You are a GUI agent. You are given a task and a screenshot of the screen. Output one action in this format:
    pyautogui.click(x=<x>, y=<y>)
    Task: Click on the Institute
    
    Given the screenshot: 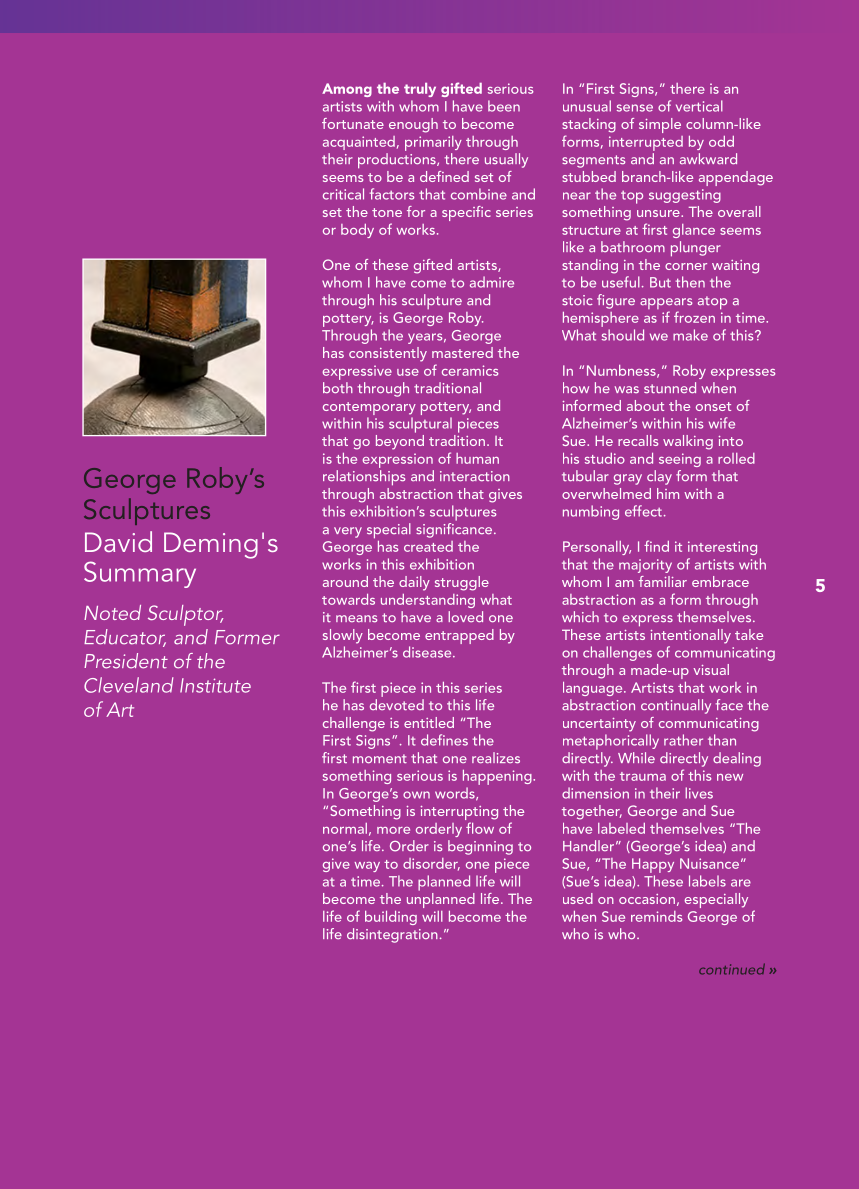 What is the action you would take?
    pyautogui.click(x=215, y=685)
